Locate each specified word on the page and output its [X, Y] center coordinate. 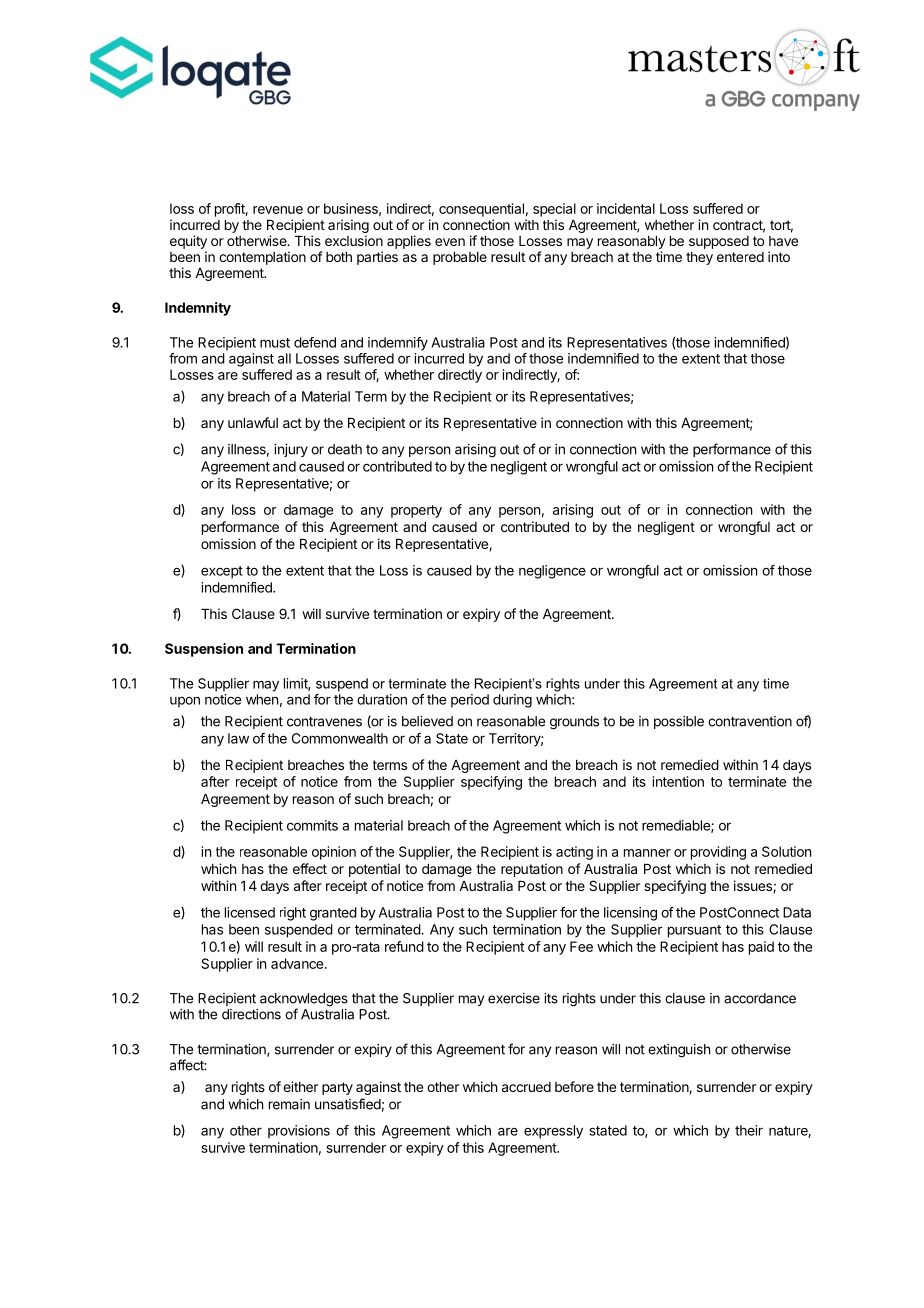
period [470, 701]
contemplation [262, 258]
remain [289, 1104]
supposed [719, 242]
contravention [750, 721]
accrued [526, 1087]
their [749, 1130]
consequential [481, 210]
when [262, 699]
